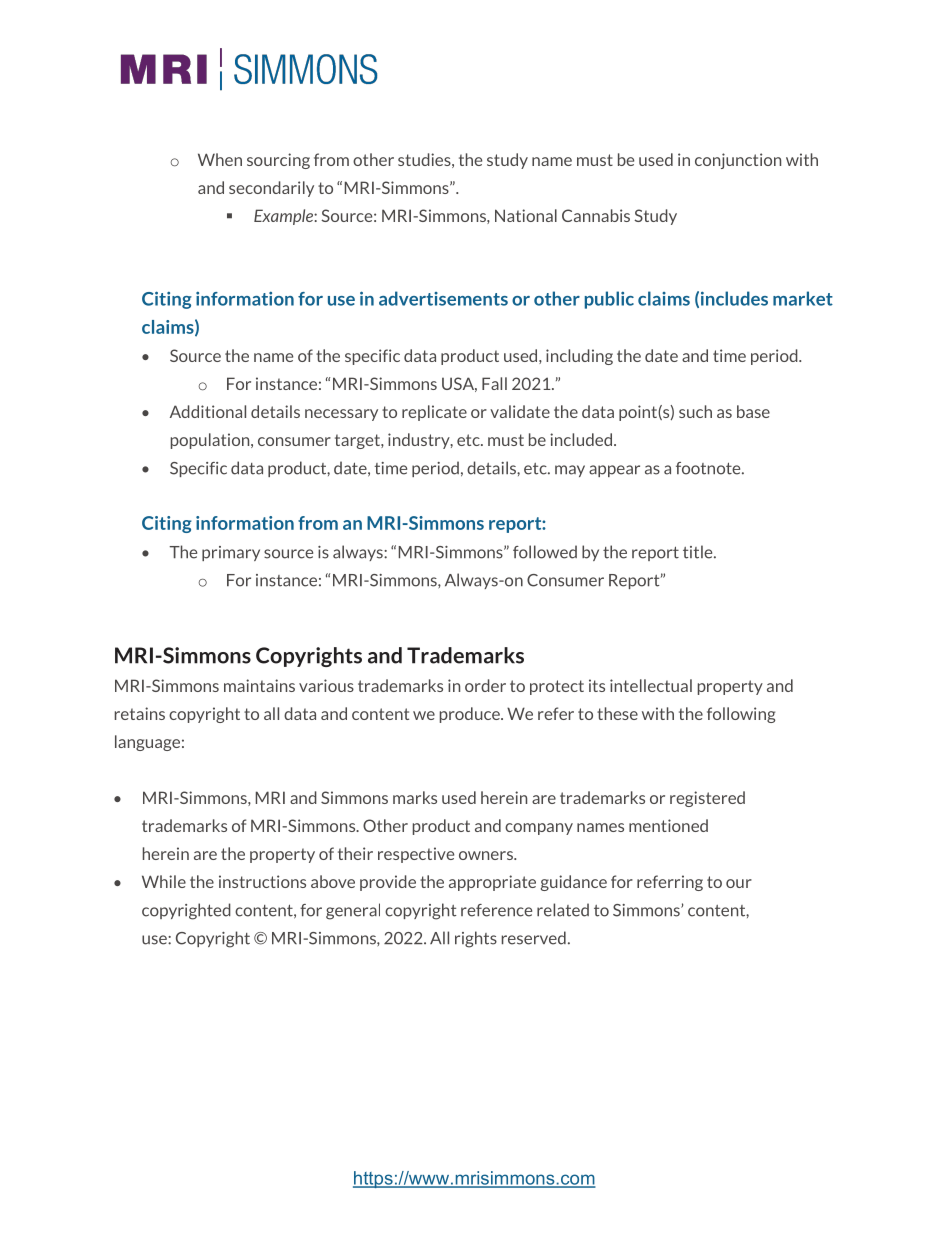 The width and height of the document is (952, 1233). I want to click on National, so click(526, 215).
